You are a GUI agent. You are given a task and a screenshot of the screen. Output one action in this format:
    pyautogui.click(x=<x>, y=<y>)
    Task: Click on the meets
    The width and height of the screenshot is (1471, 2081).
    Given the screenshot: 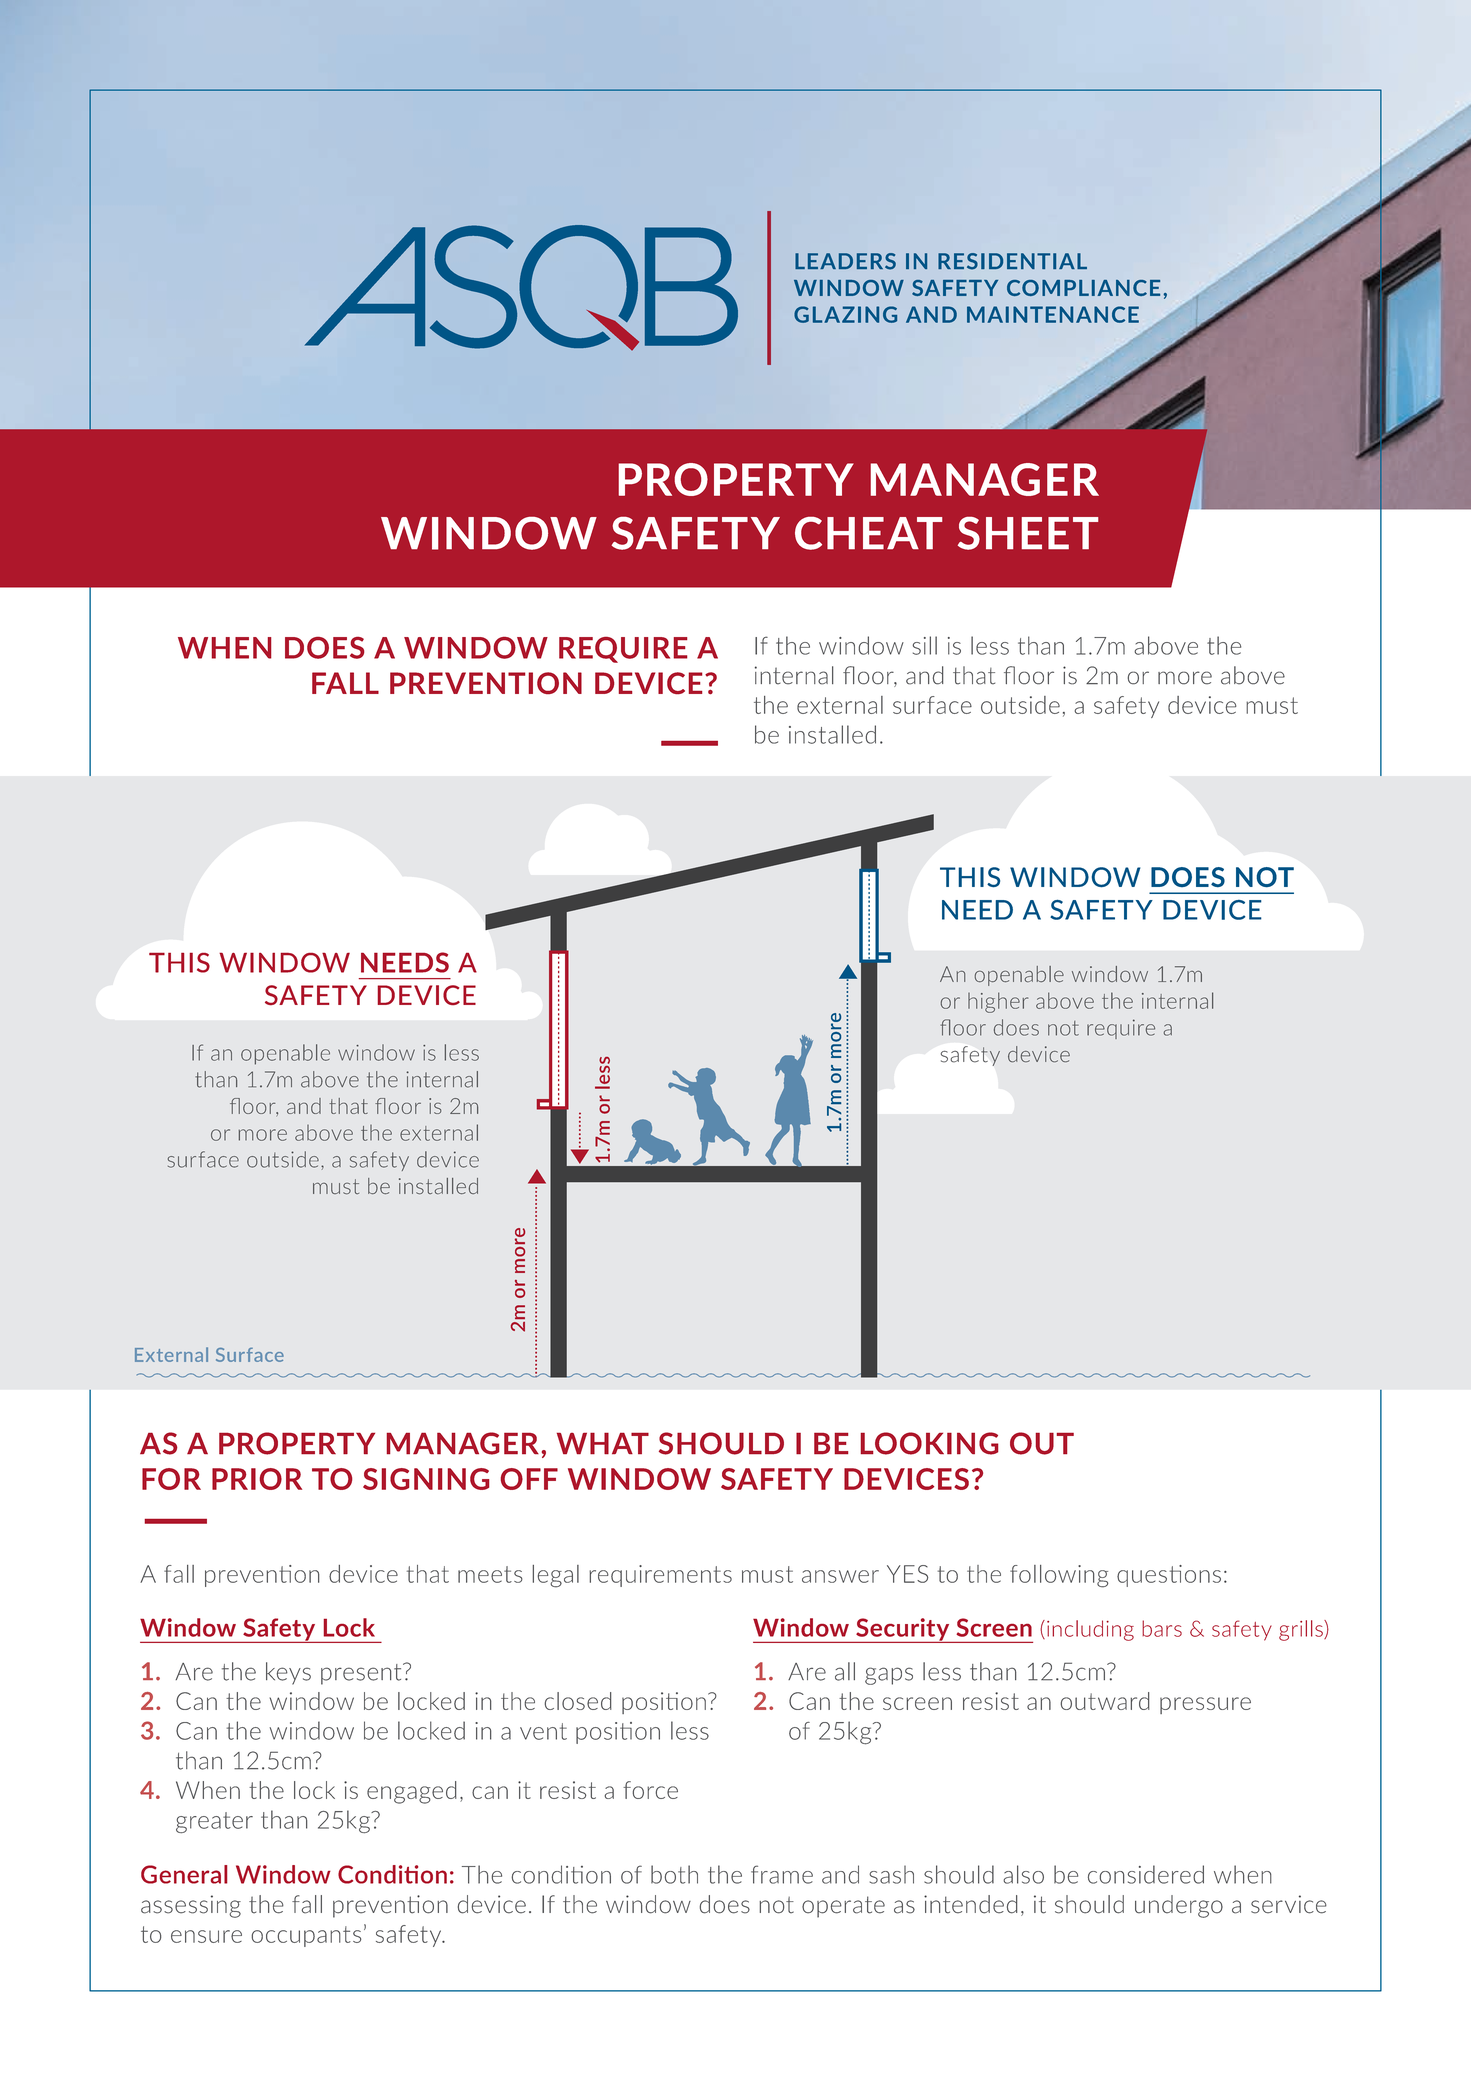 What is the action you would take?
    pyautogui.click(x=490, y=1574)
